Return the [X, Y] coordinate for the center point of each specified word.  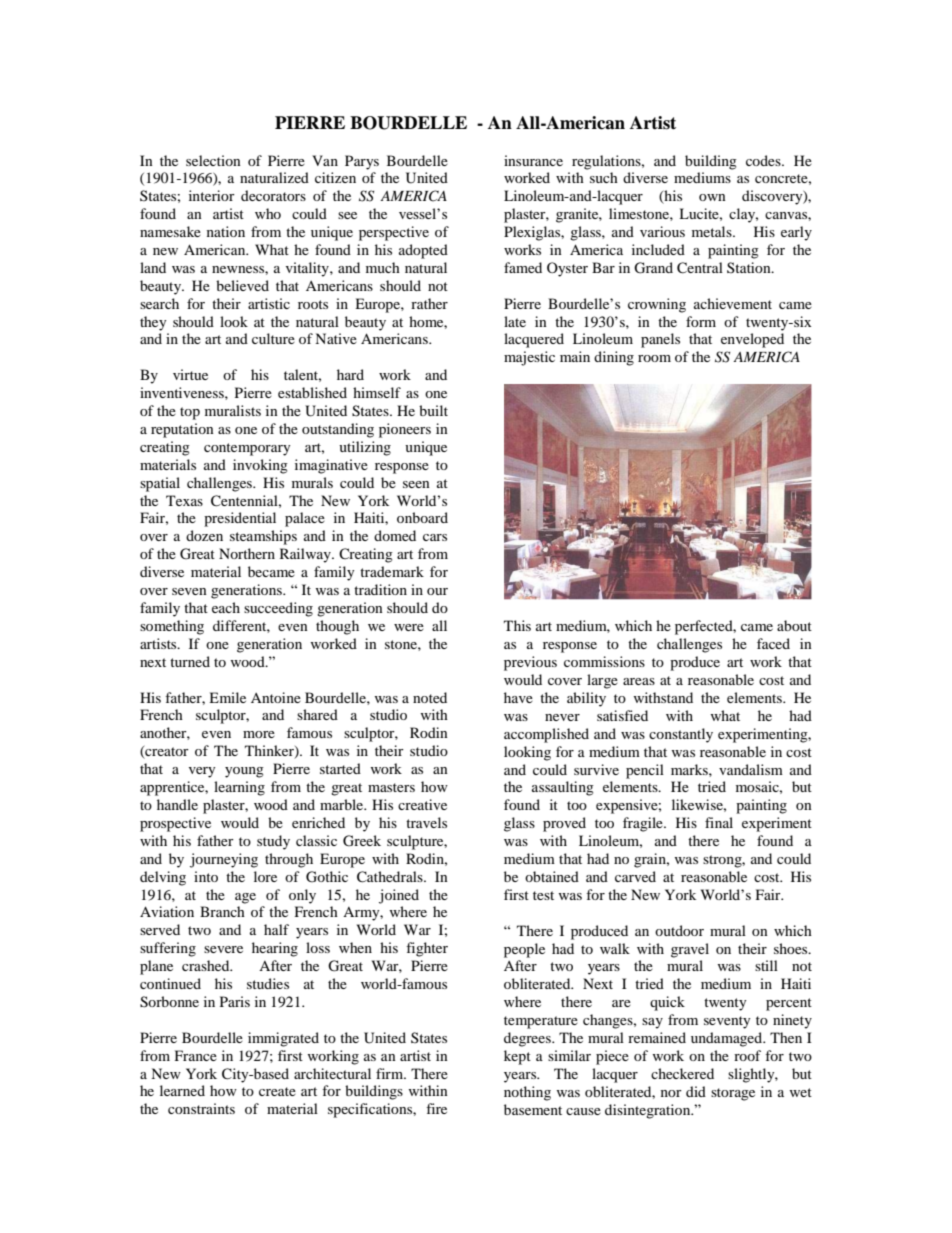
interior [212, 195]
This [517, 625]
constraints [201, 1108]
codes [764, 160]
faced [773, 643]
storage [733, 1094]
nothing [527, 1093]
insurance [533, 160]
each [226, 607]
